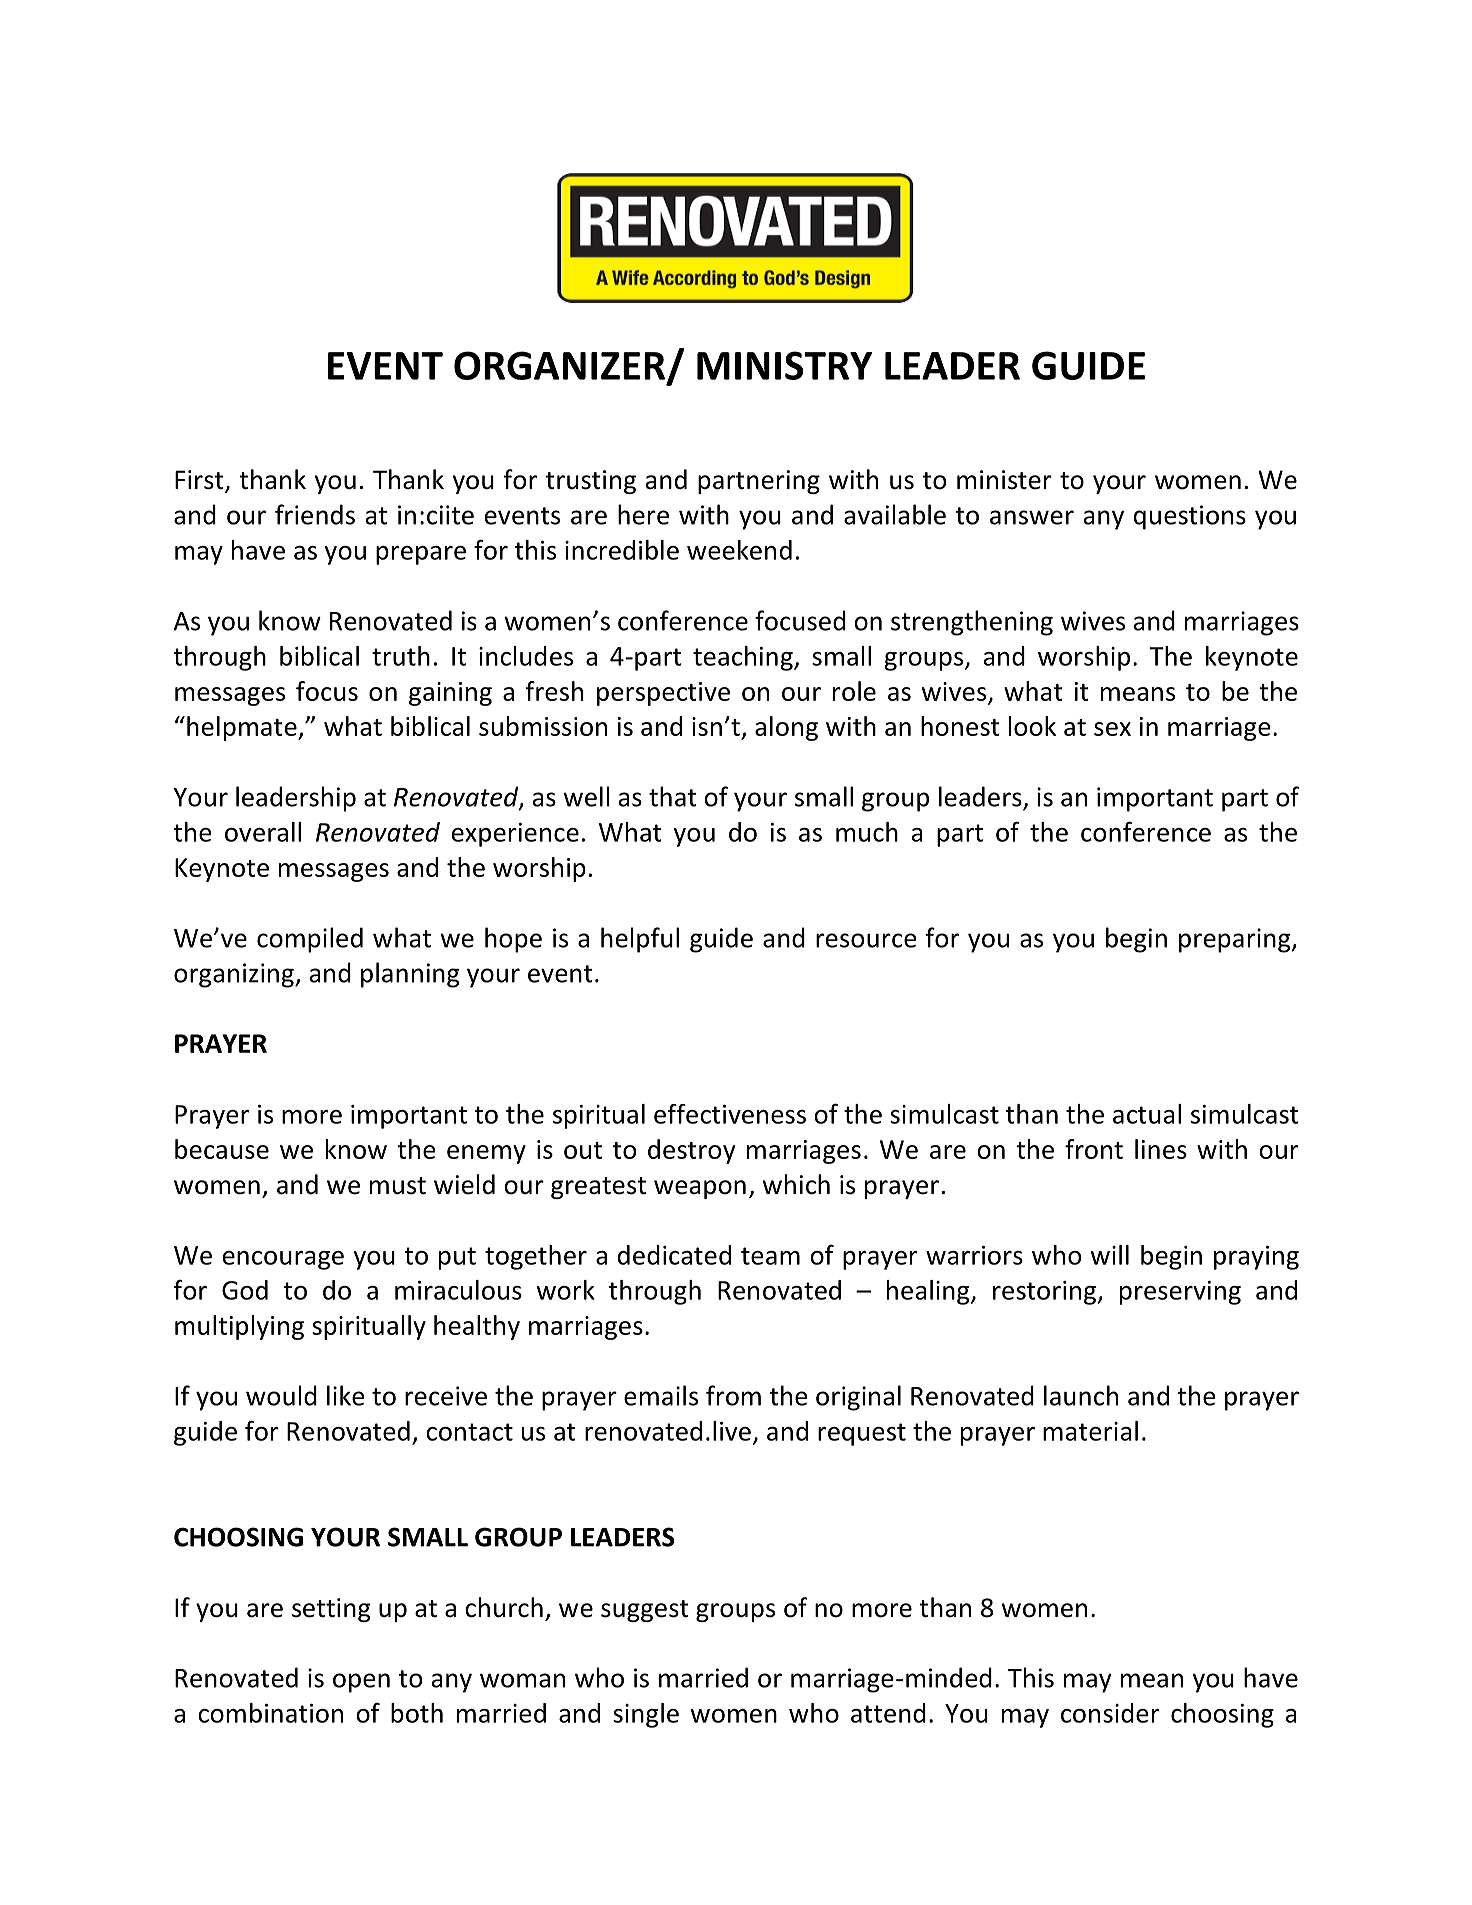  What do you see at coordinates (1004, 480) in the screenshot?
I see `minister` at bounding box center [1004, 480].
